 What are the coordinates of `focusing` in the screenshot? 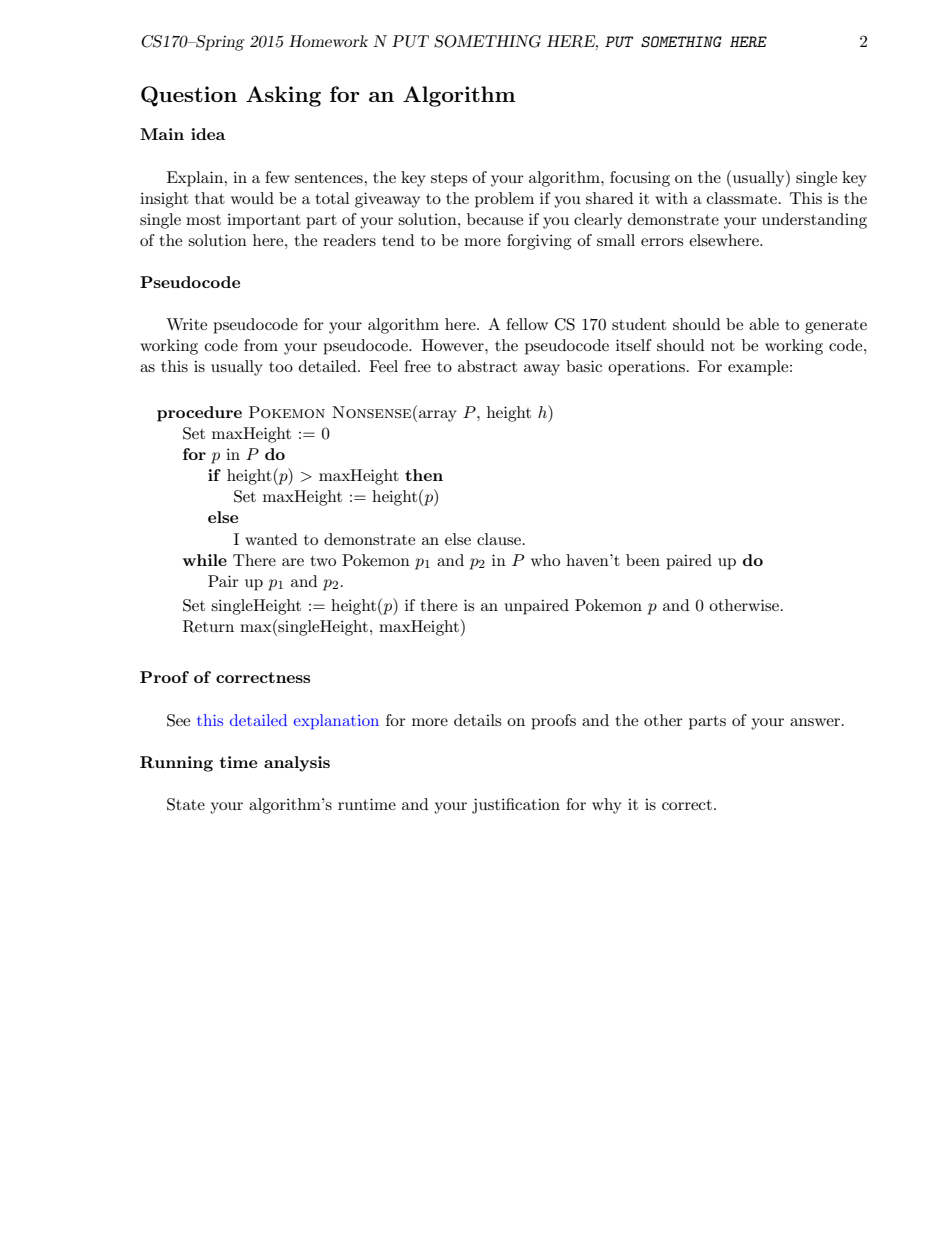 It's located at (640, 179).
